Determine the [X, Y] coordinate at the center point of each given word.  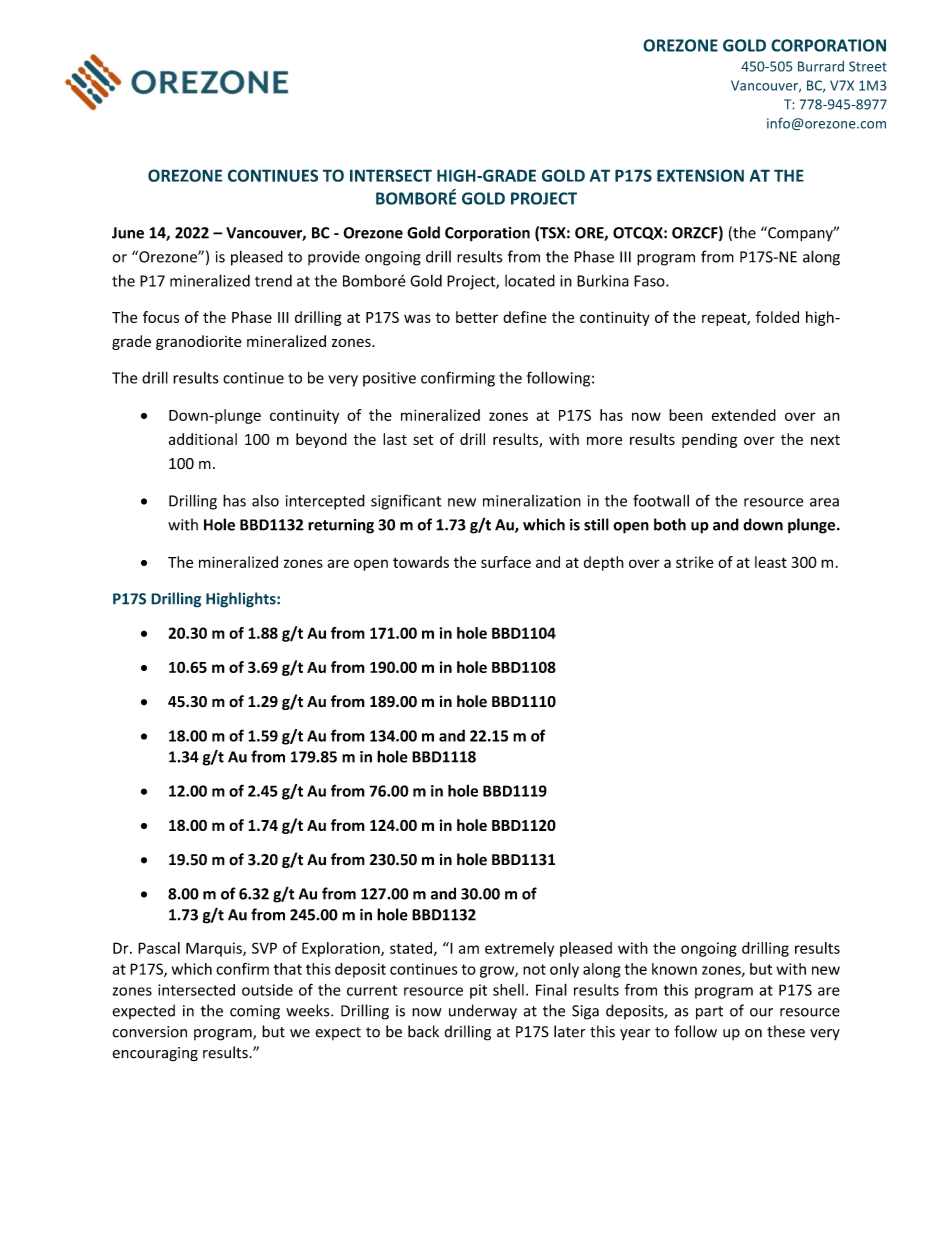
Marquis [215, 949]
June [128, 233]
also [265, 501]
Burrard [821, 66]
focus [161, 317]
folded [777, 317]
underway [483, 1012]
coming [255, 1012]
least [771, 562]
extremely [519, 949]
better [477, 317]
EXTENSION [700, 175]
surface [506, 562]
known [674, 969]
